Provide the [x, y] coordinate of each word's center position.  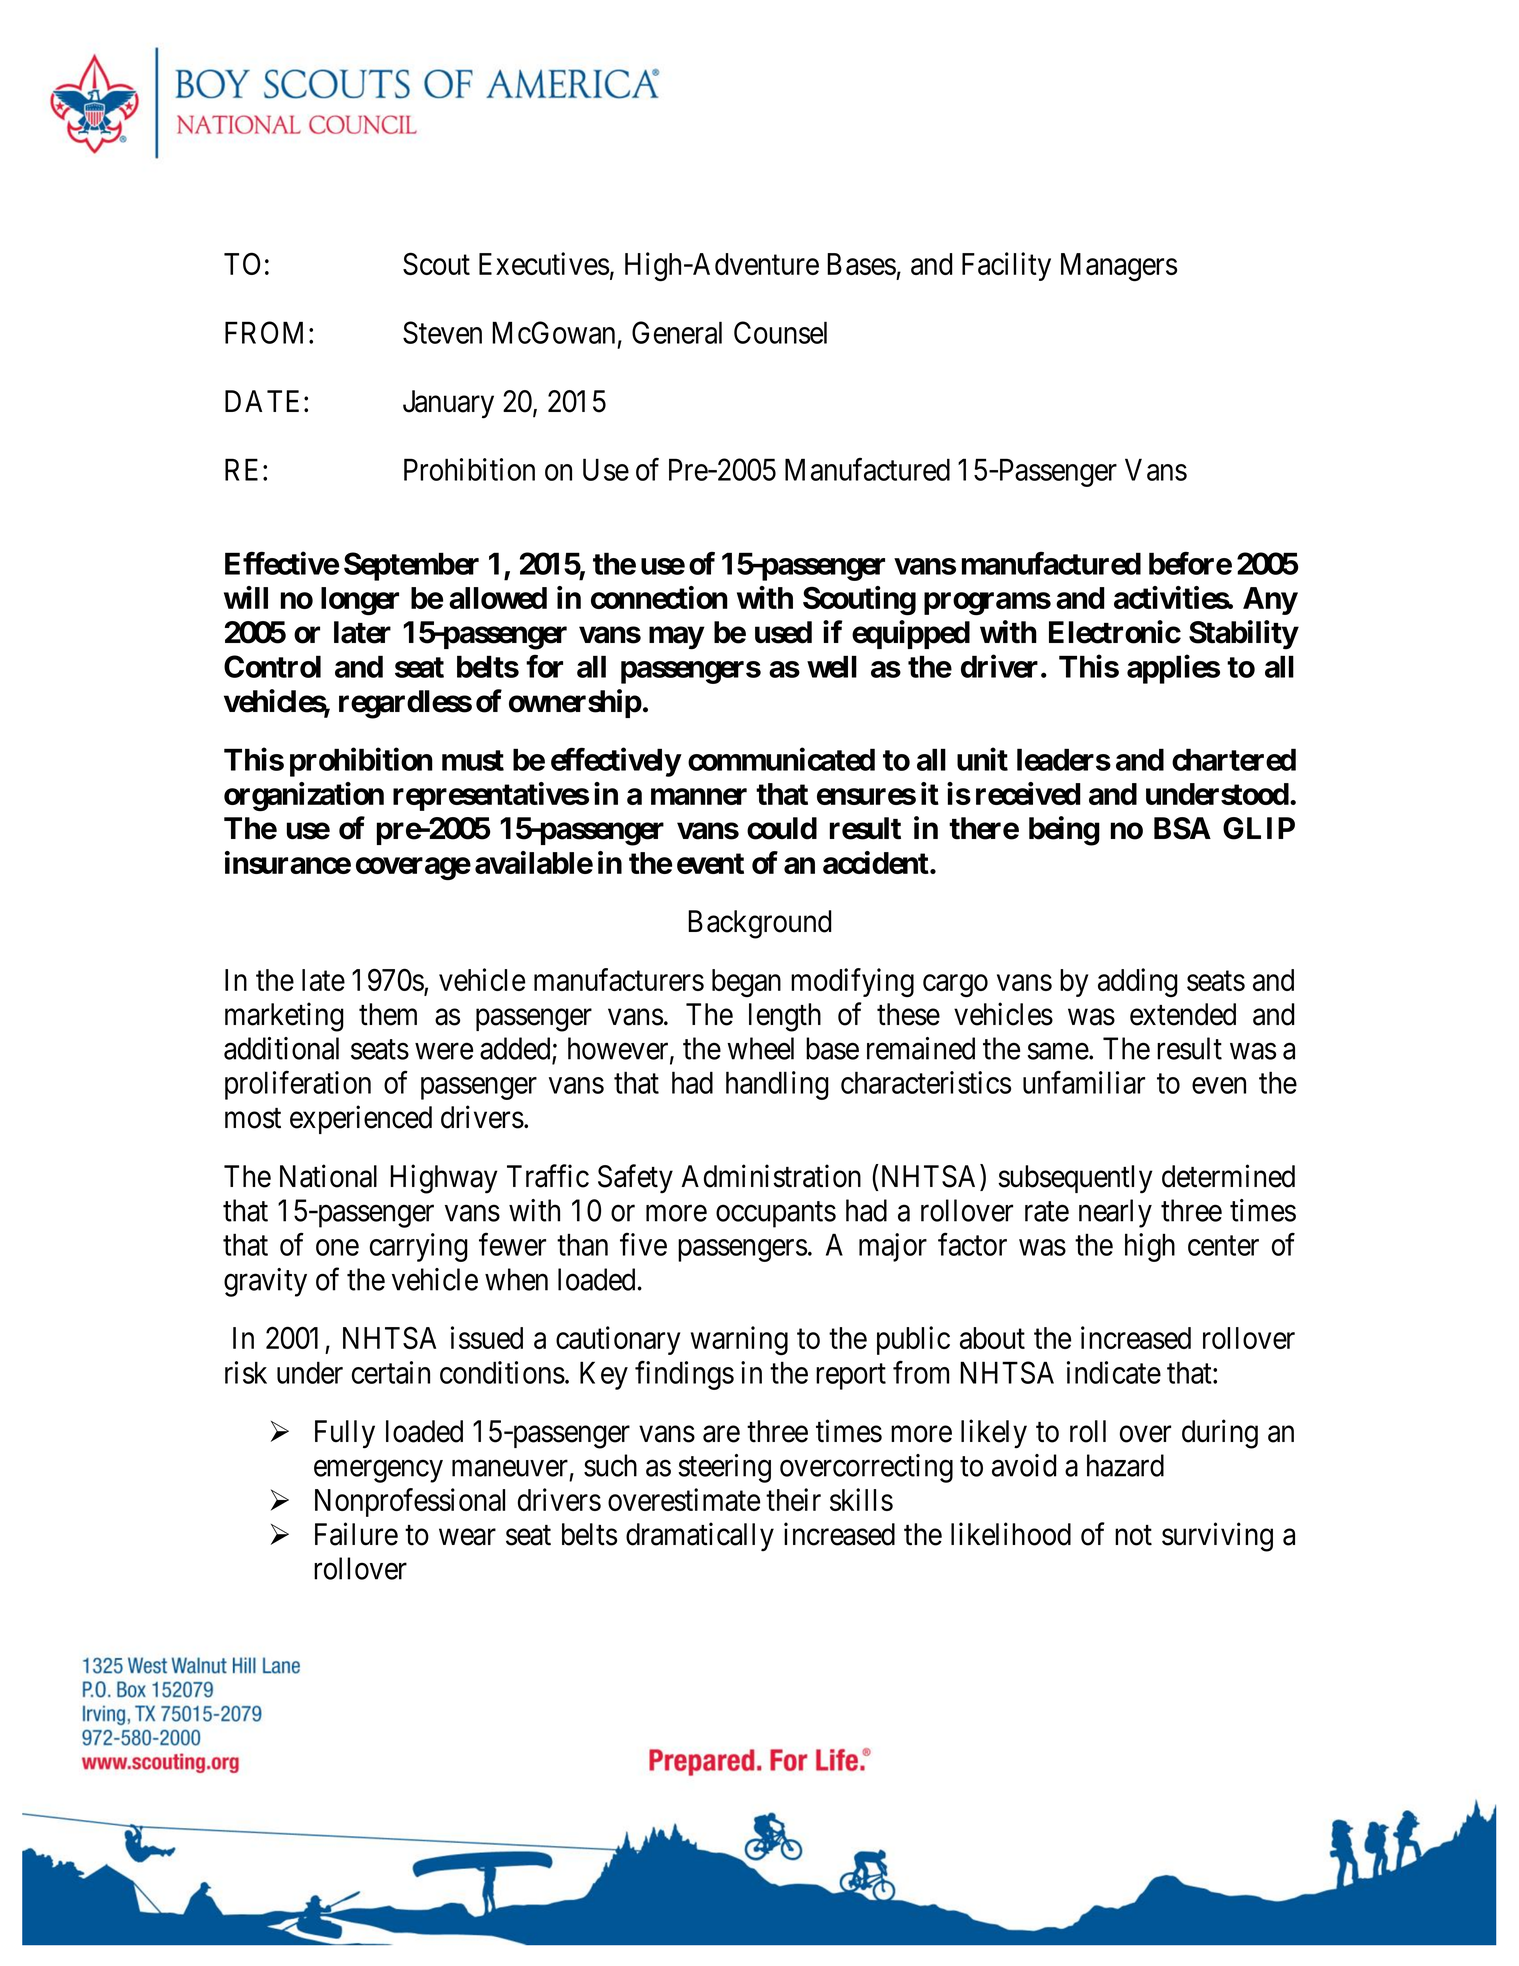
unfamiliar [1084, 1082]
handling [777, 1085]
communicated [781, 759]
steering [724, 1468]
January [448, 404]
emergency [378, 1471]
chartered [1234, 759]
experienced [361, 1119]
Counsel [780, 332]
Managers [1119, 267]
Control [272, 666]
